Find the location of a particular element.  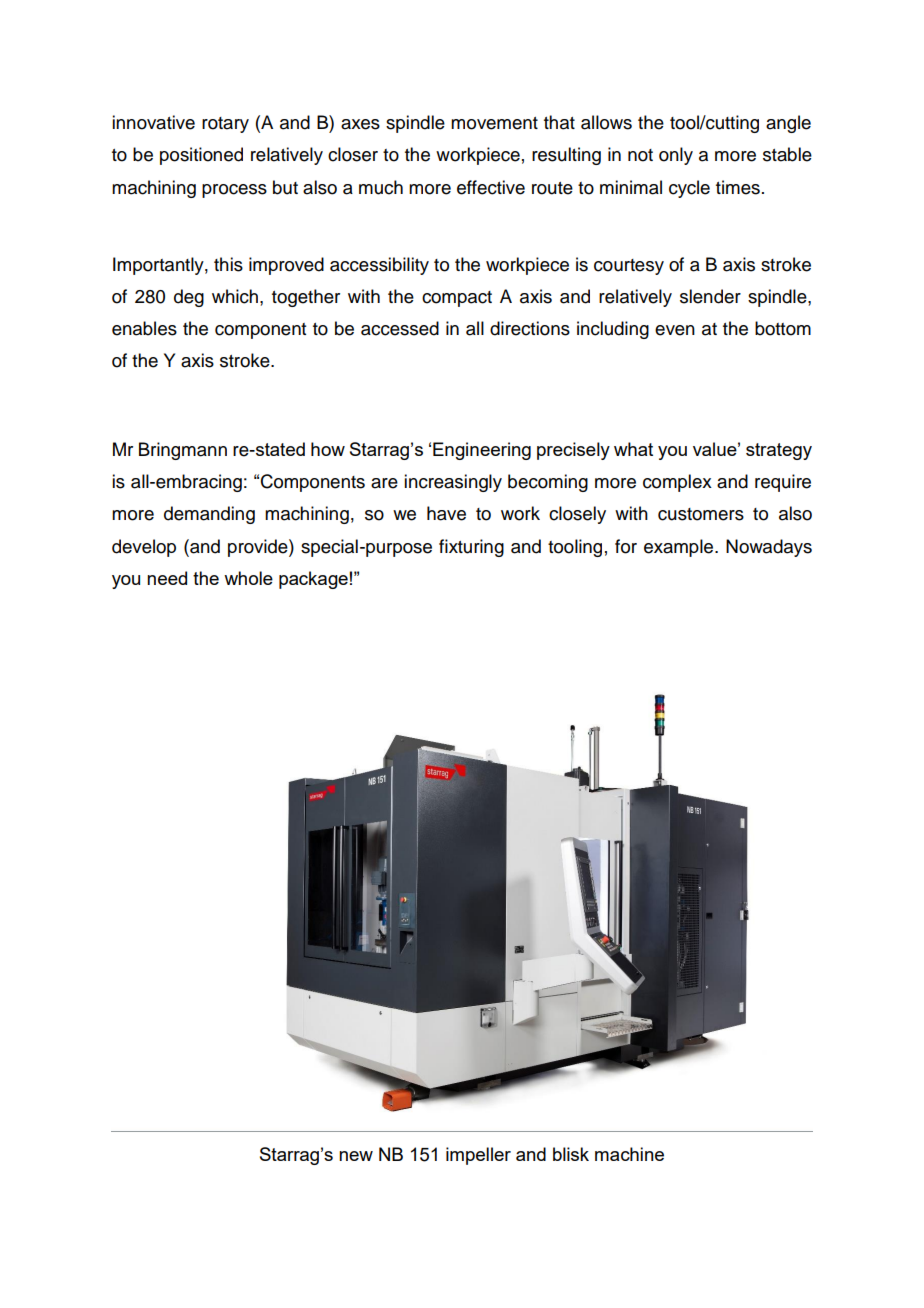

demanding is located at coordinates (209, 515).
